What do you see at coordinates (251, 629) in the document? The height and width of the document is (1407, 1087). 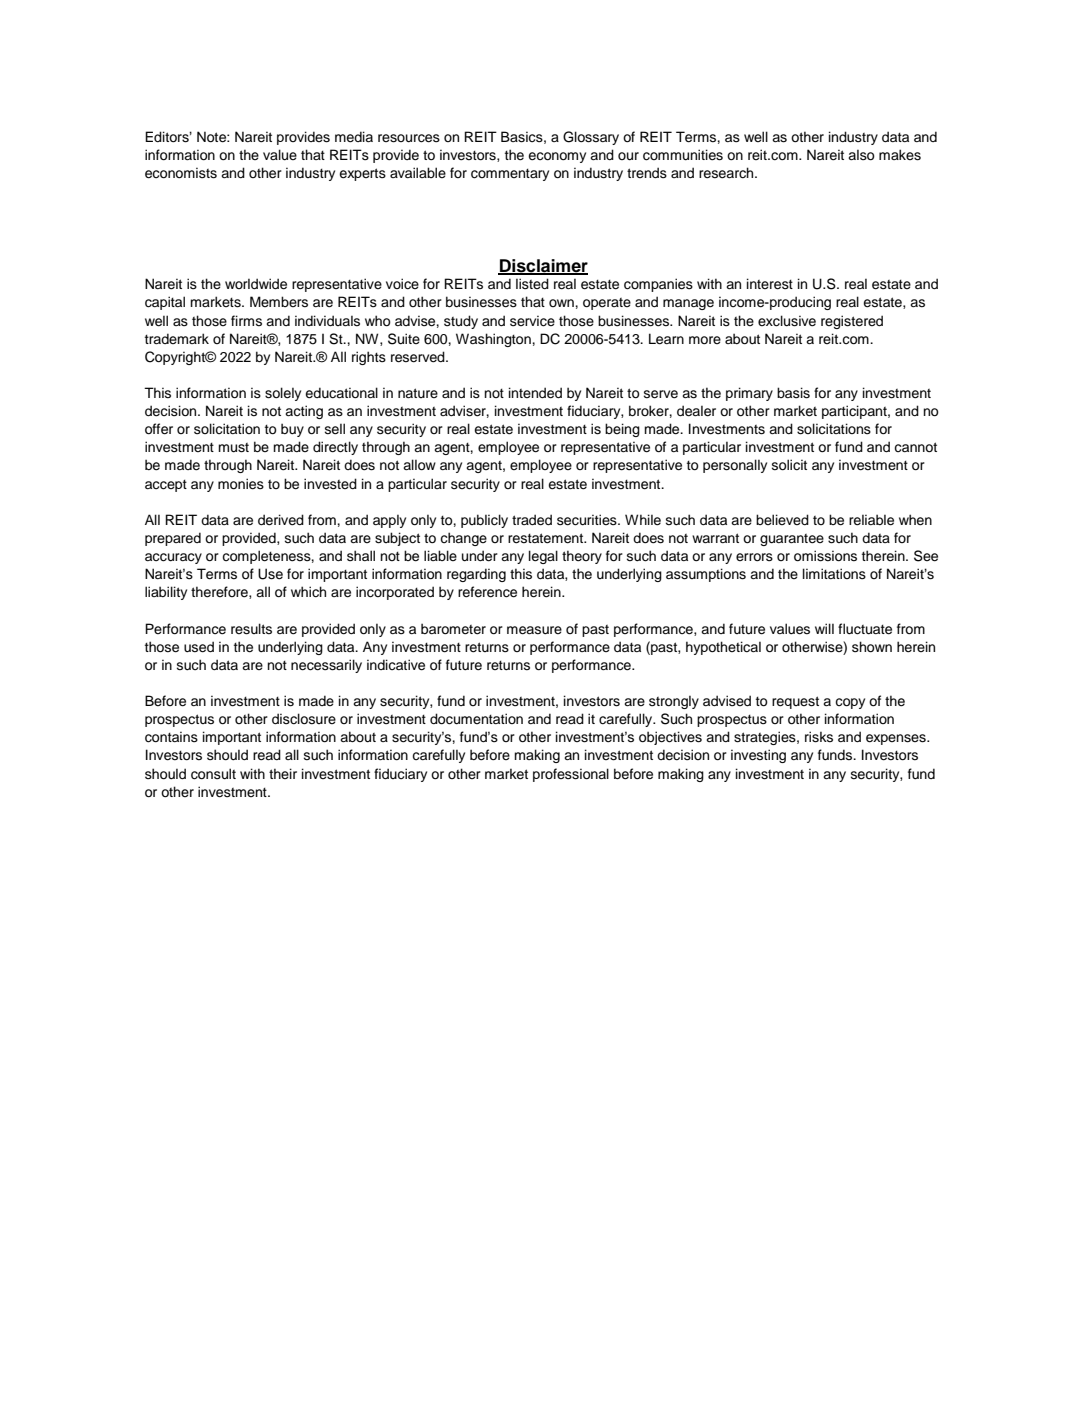 I see `results` at bounding box center [251, 629].
